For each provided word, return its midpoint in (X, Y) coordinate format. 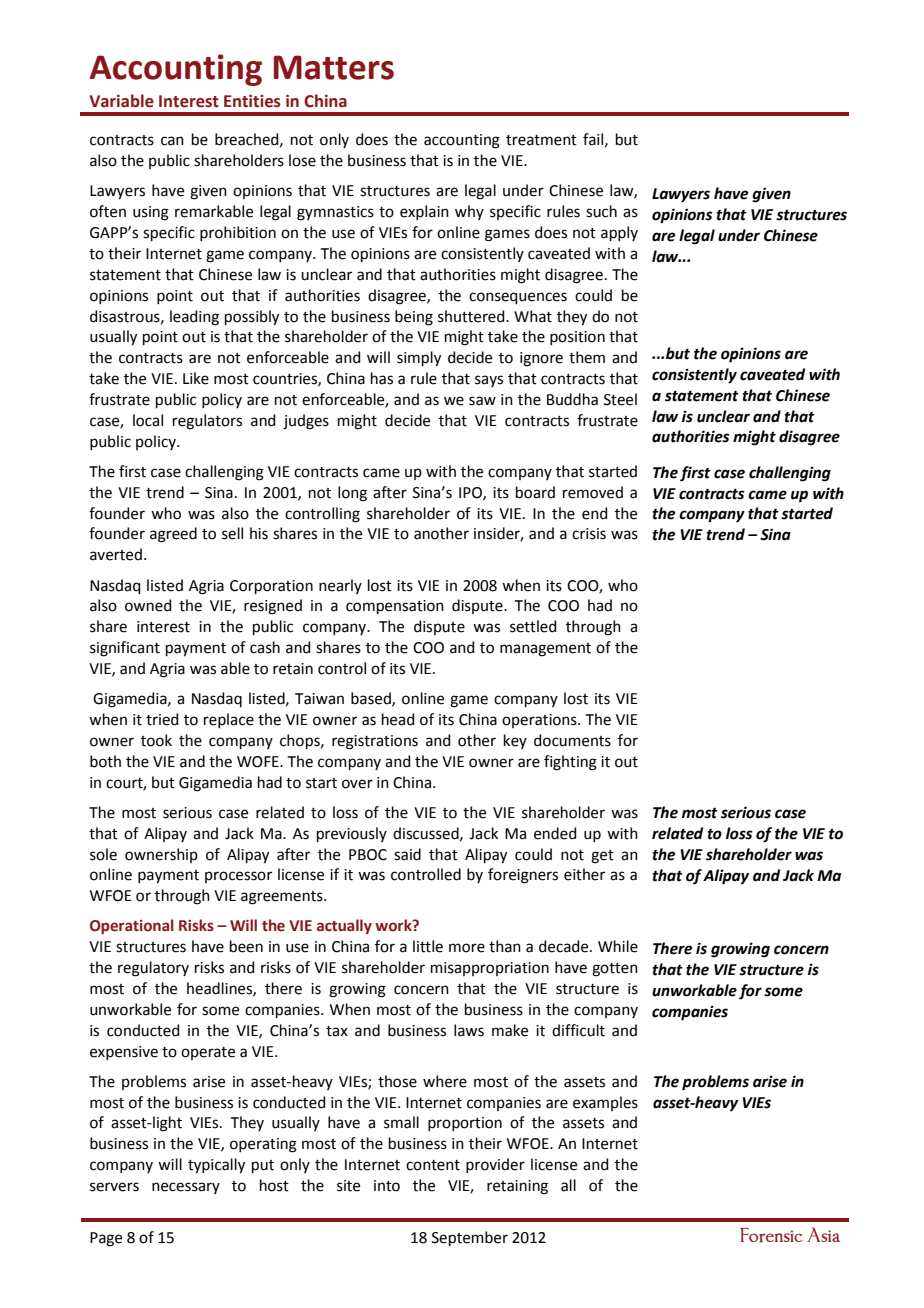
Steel (620, 399)
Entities (252, 101)
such (601, 211)
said (407, 854)
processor (238, 877)
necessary (186, 1188)
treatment (541, 140)
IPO (471, 493)
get (602, 857)
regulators (207, 422)
